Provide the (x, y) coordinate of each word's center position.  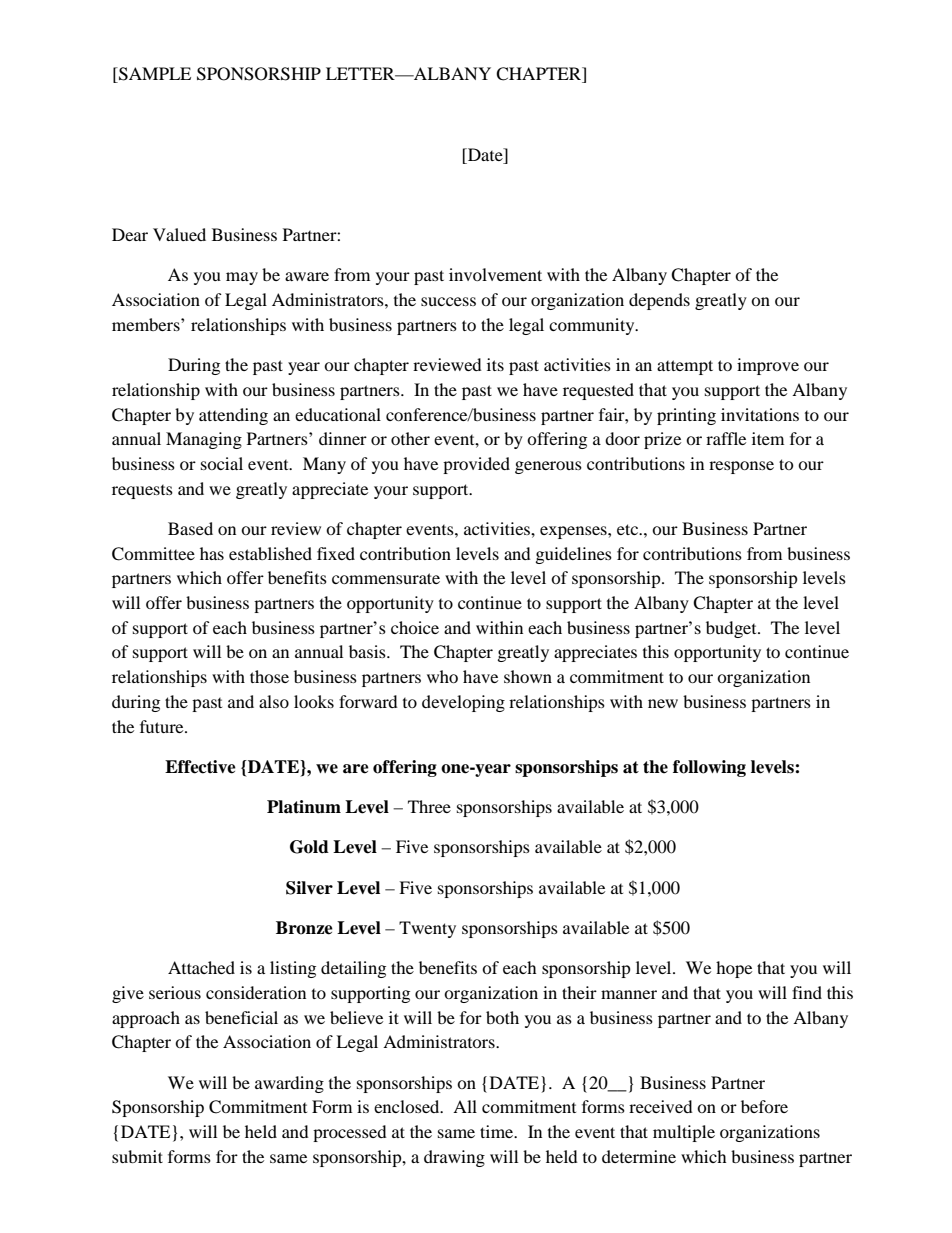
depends (659, 301)
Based (190, 528)
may (242, 278)
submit (137, 1156)
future (163, 726)
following (709, 768)
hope (734, 969)
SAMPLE (154, 75)
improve (768, 366)
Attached (201, 967)
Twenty (427, 929)
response (741, 467)
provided (476, 465)
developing (463, 703)
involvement (495, 274)
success (448, 301)
